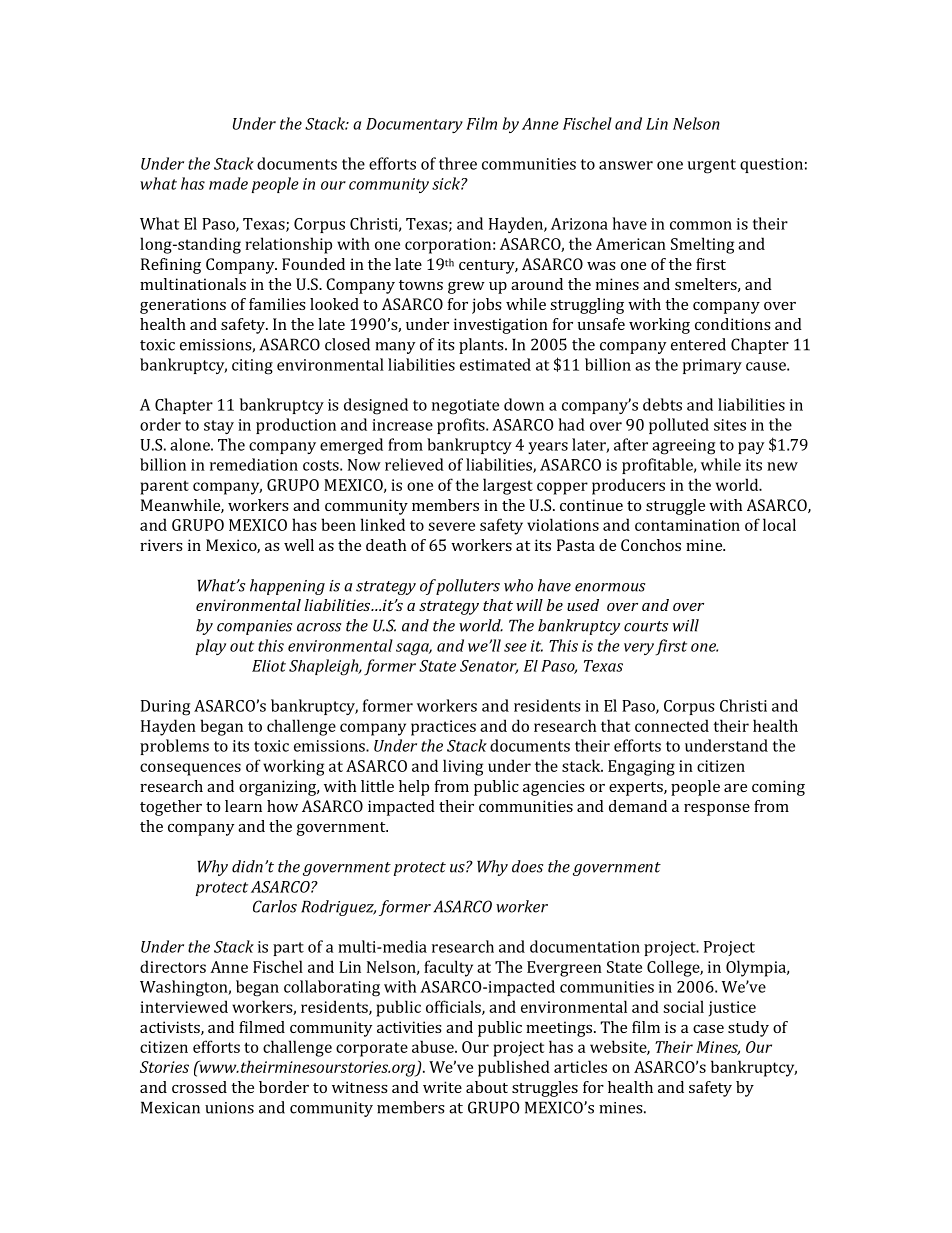 This screenshot has height=1233, width=952. I want to click on made, so click(228, 183).
